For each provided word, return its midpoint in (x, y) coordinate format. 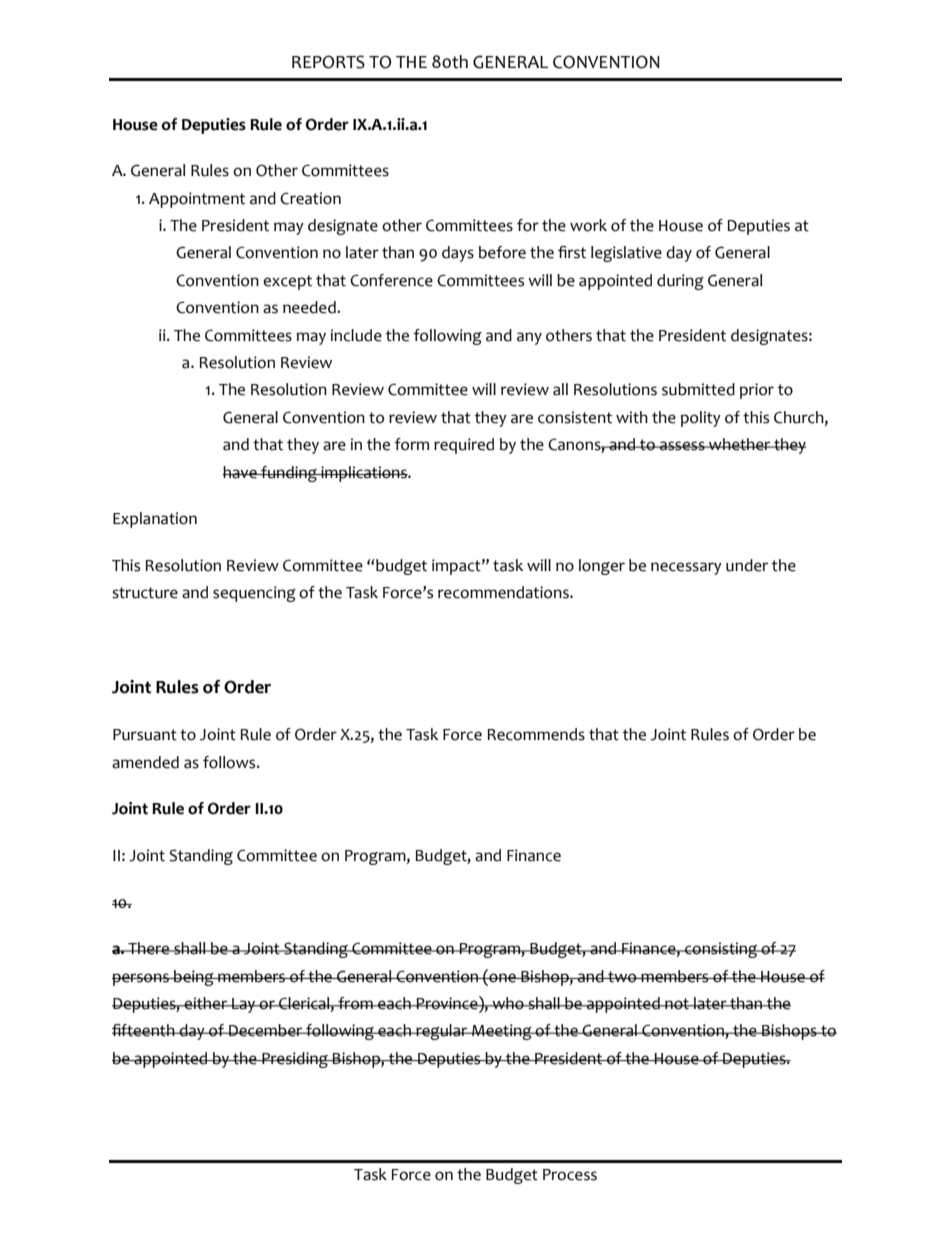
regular (442, 1032)
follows (230, 762)
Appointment (197, 200)
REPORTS (328, 62)
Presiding (295, 1060)
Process (570, 1175)
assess (682, 446)
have (241, 472)
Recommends (536, 734)
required (464, 446)
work (588, 225)
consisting (721, 950)
